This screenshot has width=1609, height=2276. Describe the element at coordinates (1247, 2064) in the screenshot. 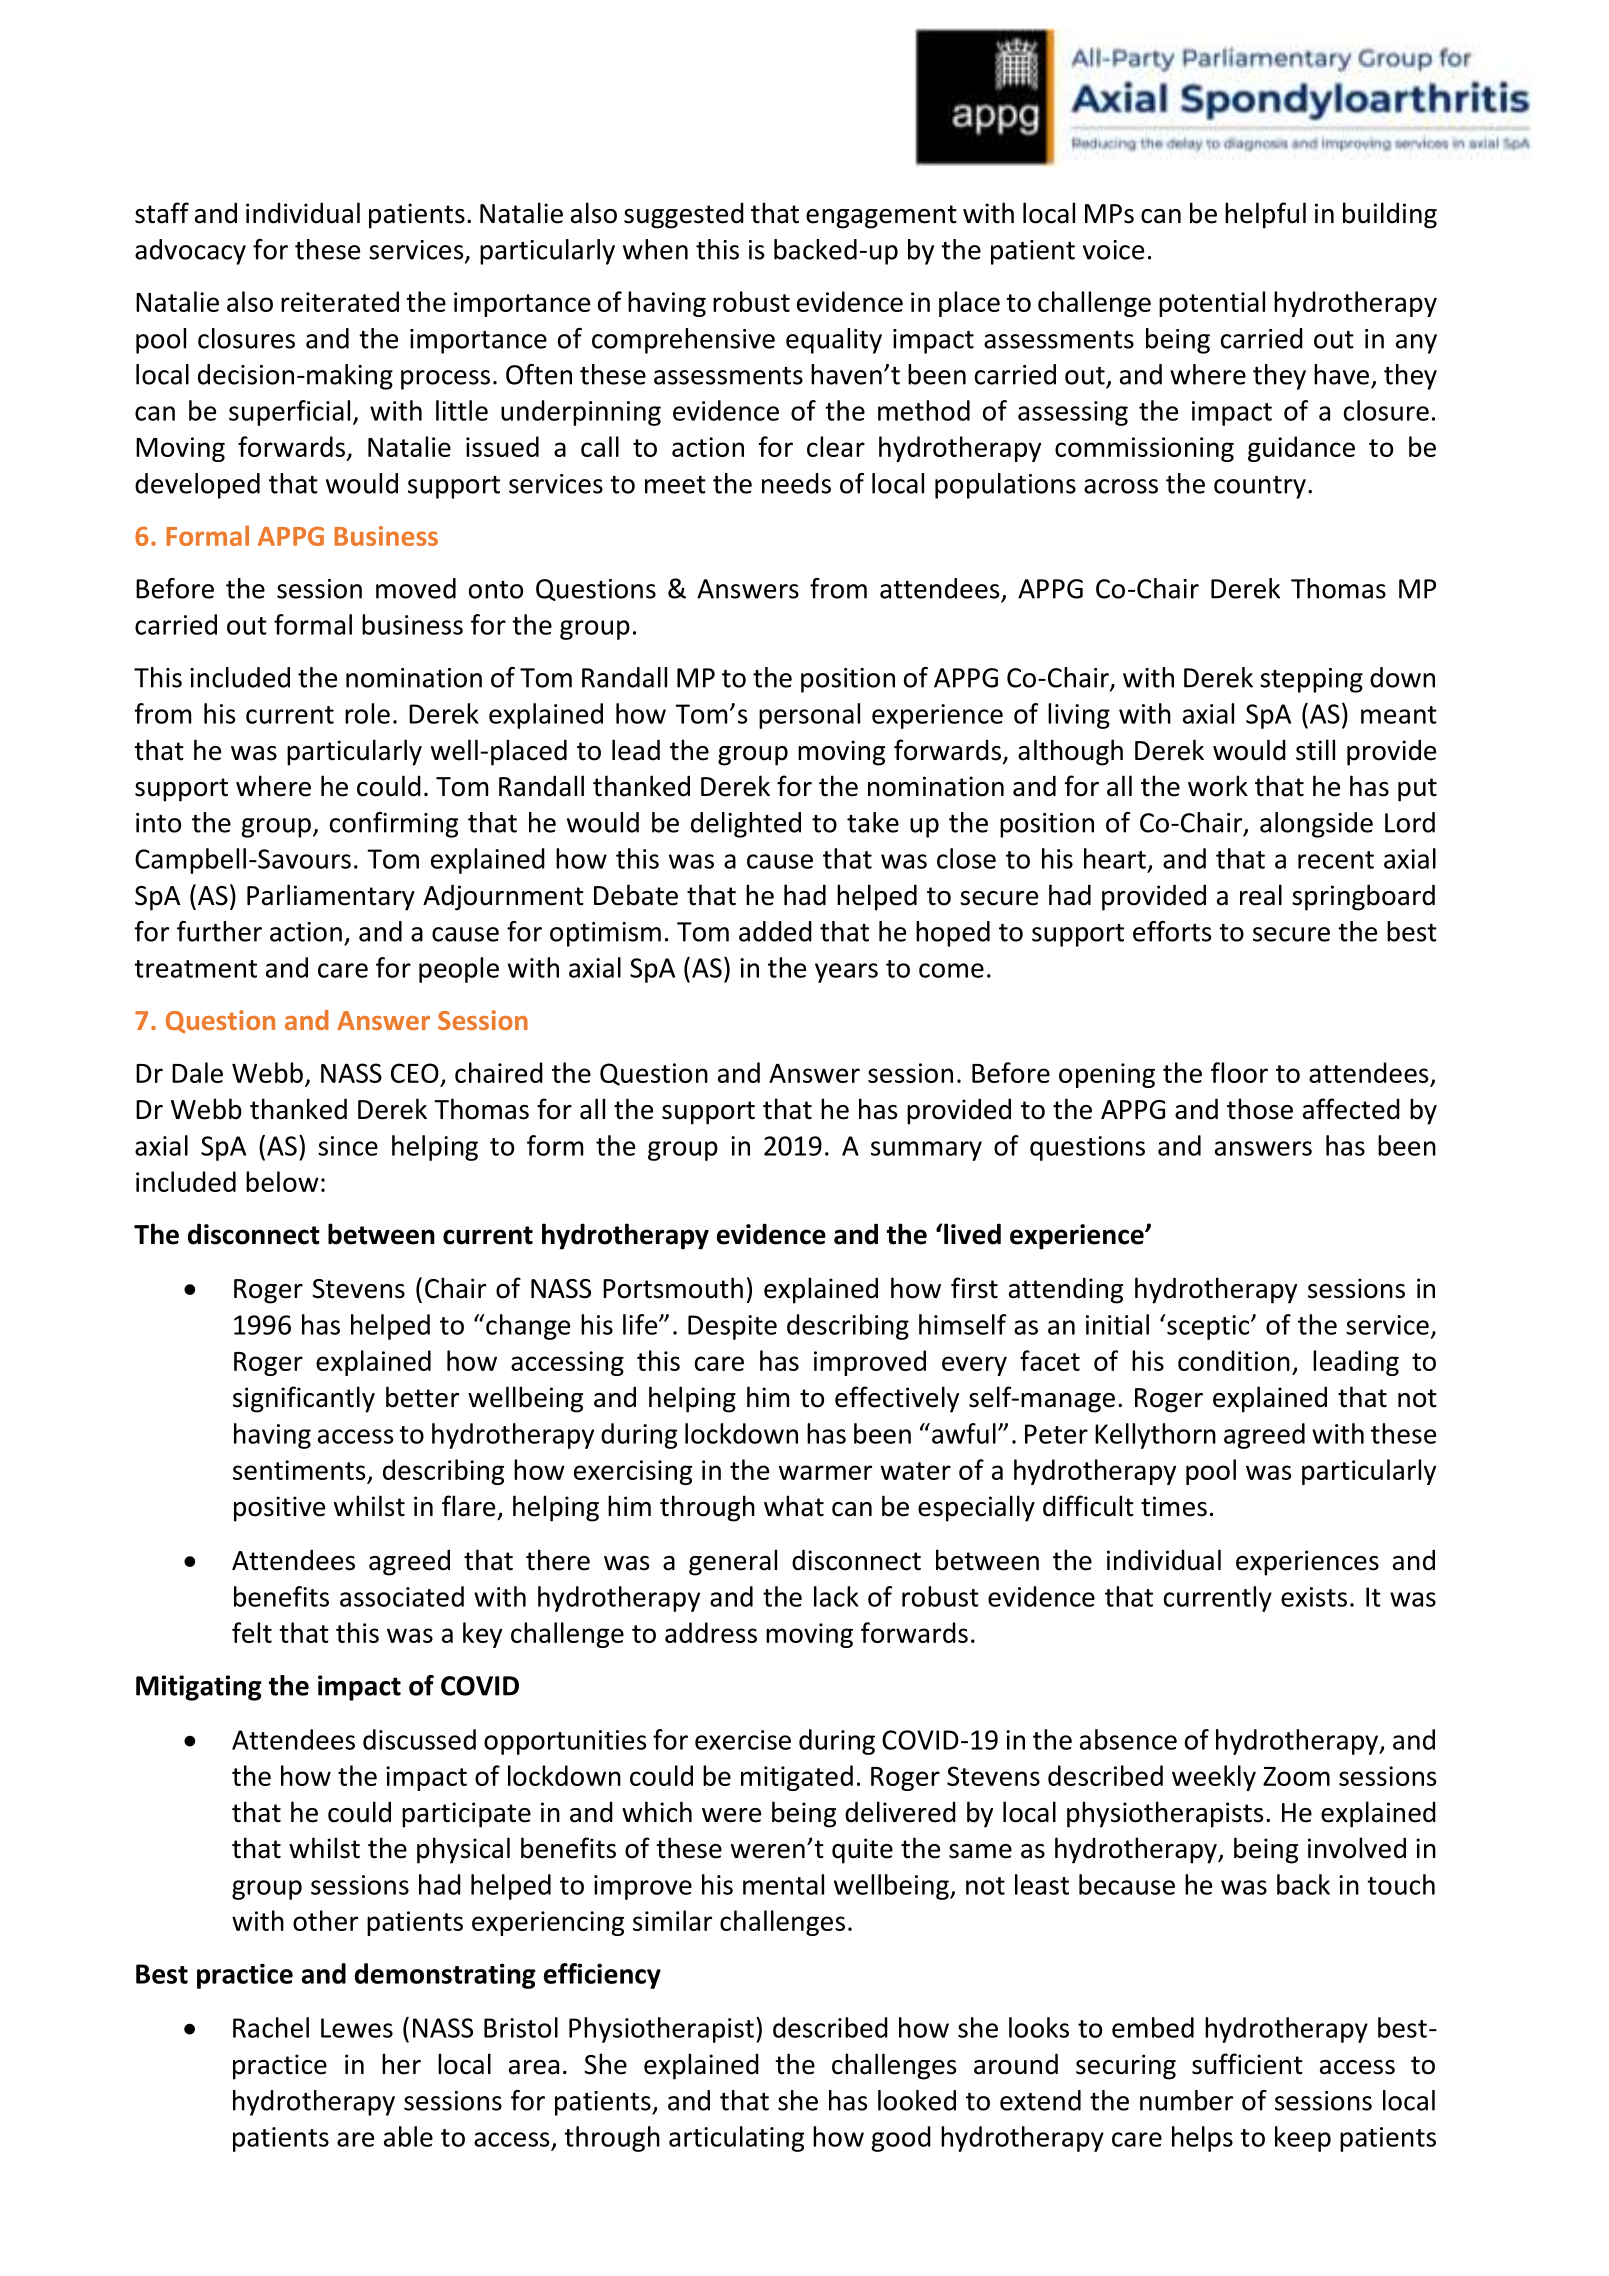

I see `sufficient` at that location.
